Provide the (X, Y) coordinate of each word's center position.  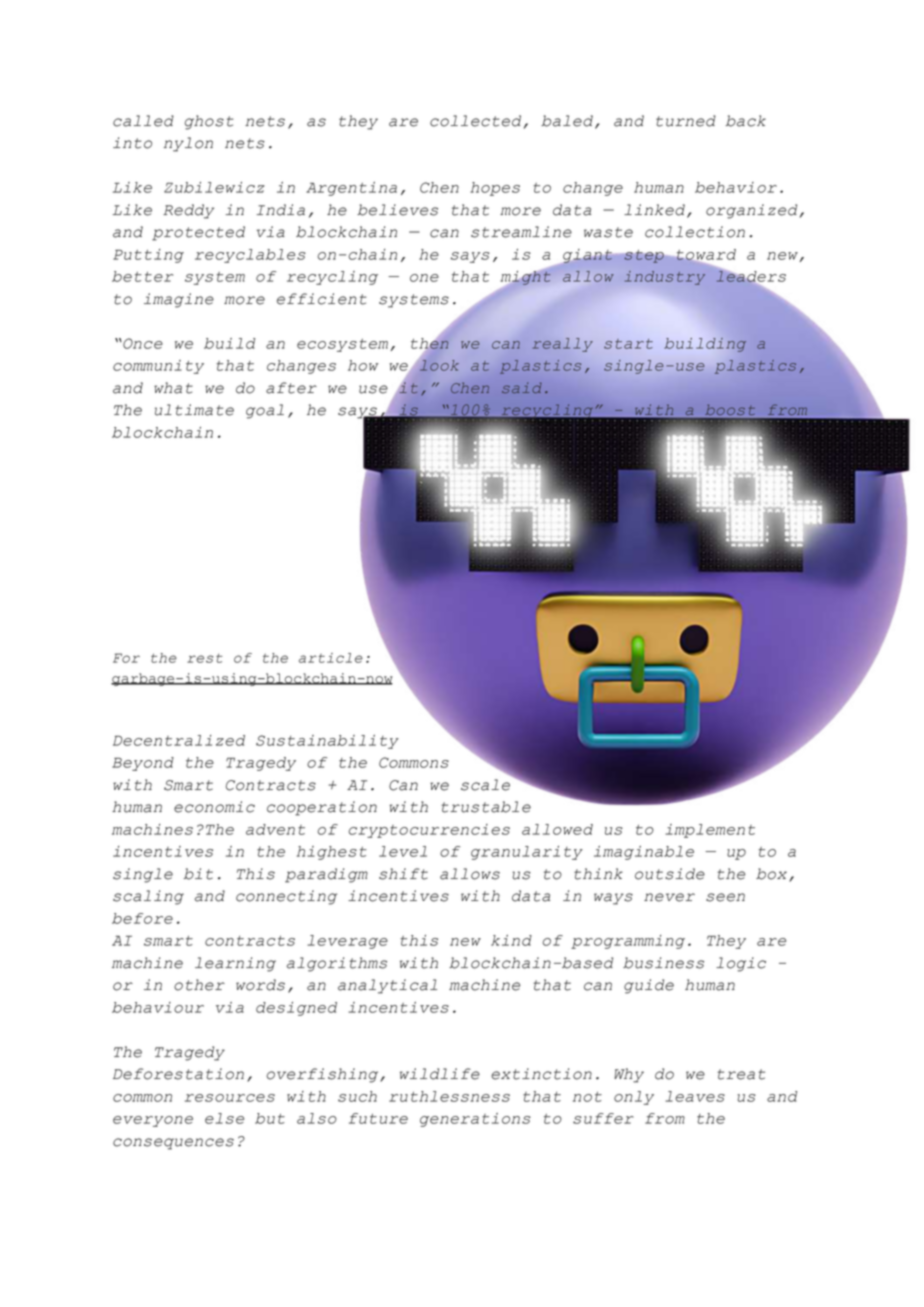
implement (710, 831)
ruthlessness (449, 1096)
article (331, 658)
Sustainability (327, 742)
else (224, 1118)
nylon (188, 144)
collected (475, 121)
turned (686, 121)
